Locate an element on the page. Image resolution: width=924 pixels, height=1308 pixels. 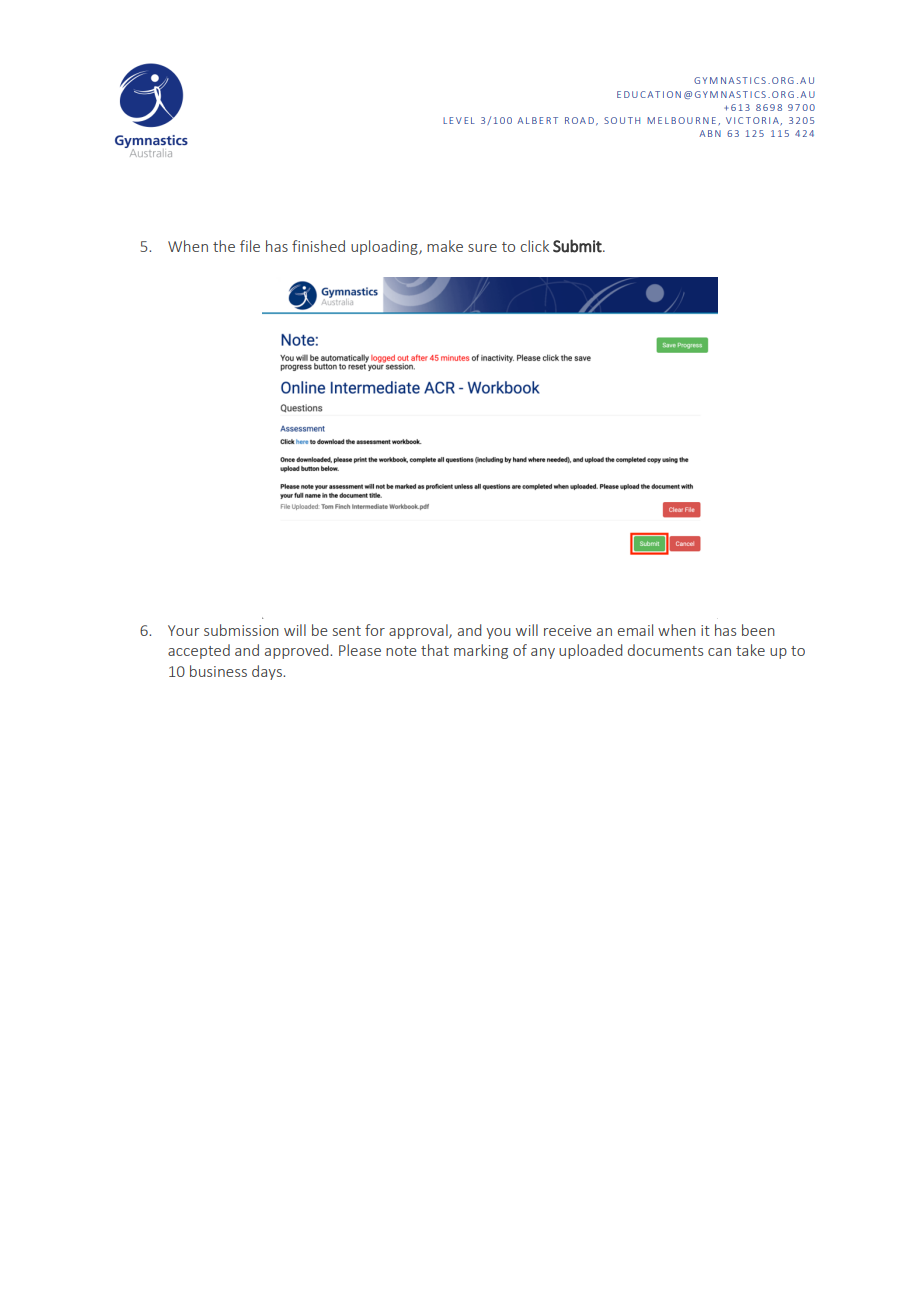
Submit is located at coordinates (578, 246).
